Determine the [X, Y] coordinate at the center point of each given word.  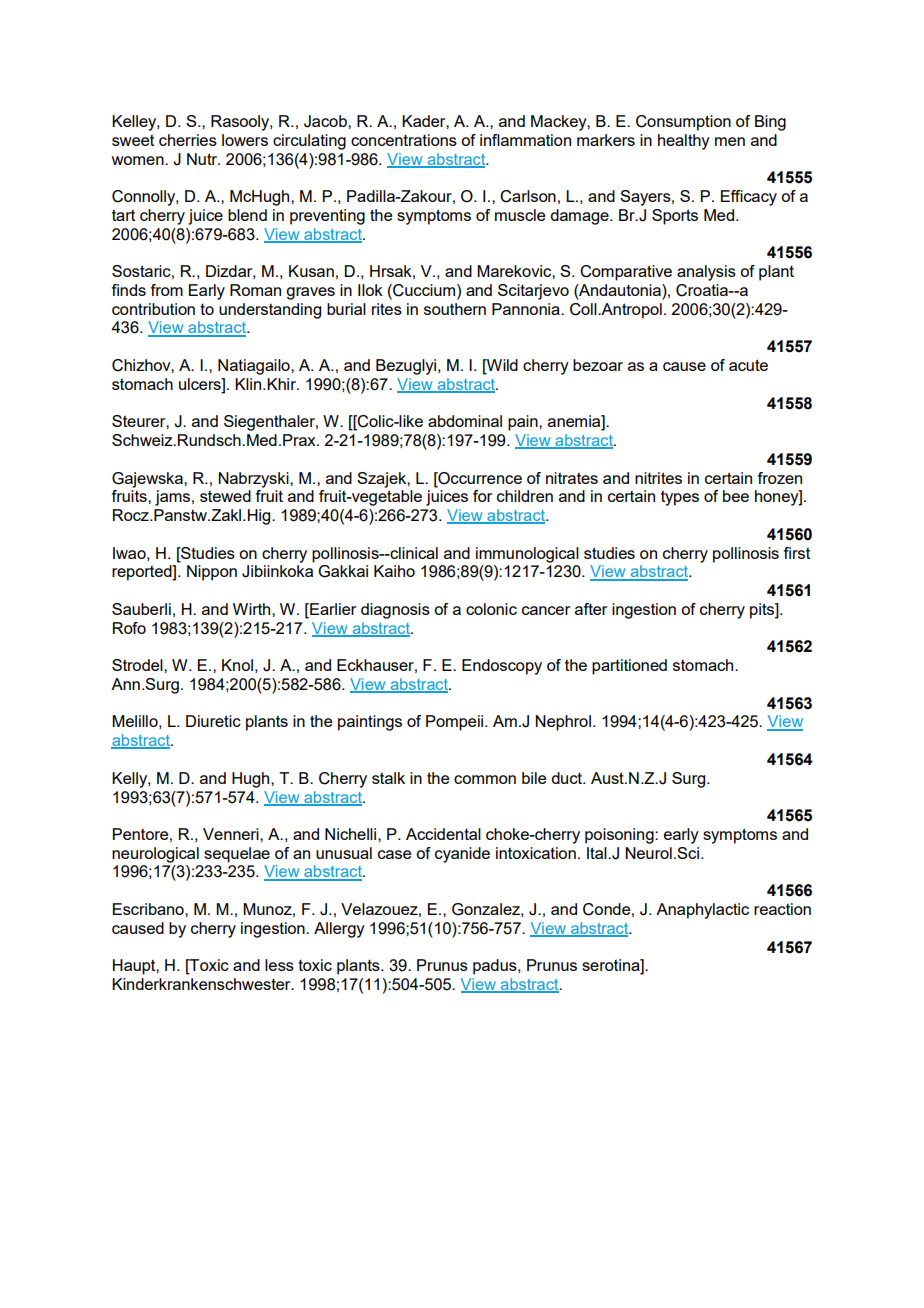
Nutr [203, 159]
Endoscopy [502, 667]
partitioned [629, 667]
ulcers [201, 384]
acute [748, 365]
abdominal [465, 421]
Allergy [339, 930]
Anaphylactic [702, 911]
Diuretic [213, 721]
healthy [684, 142]
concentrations [404, 140]
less [279, 965]
